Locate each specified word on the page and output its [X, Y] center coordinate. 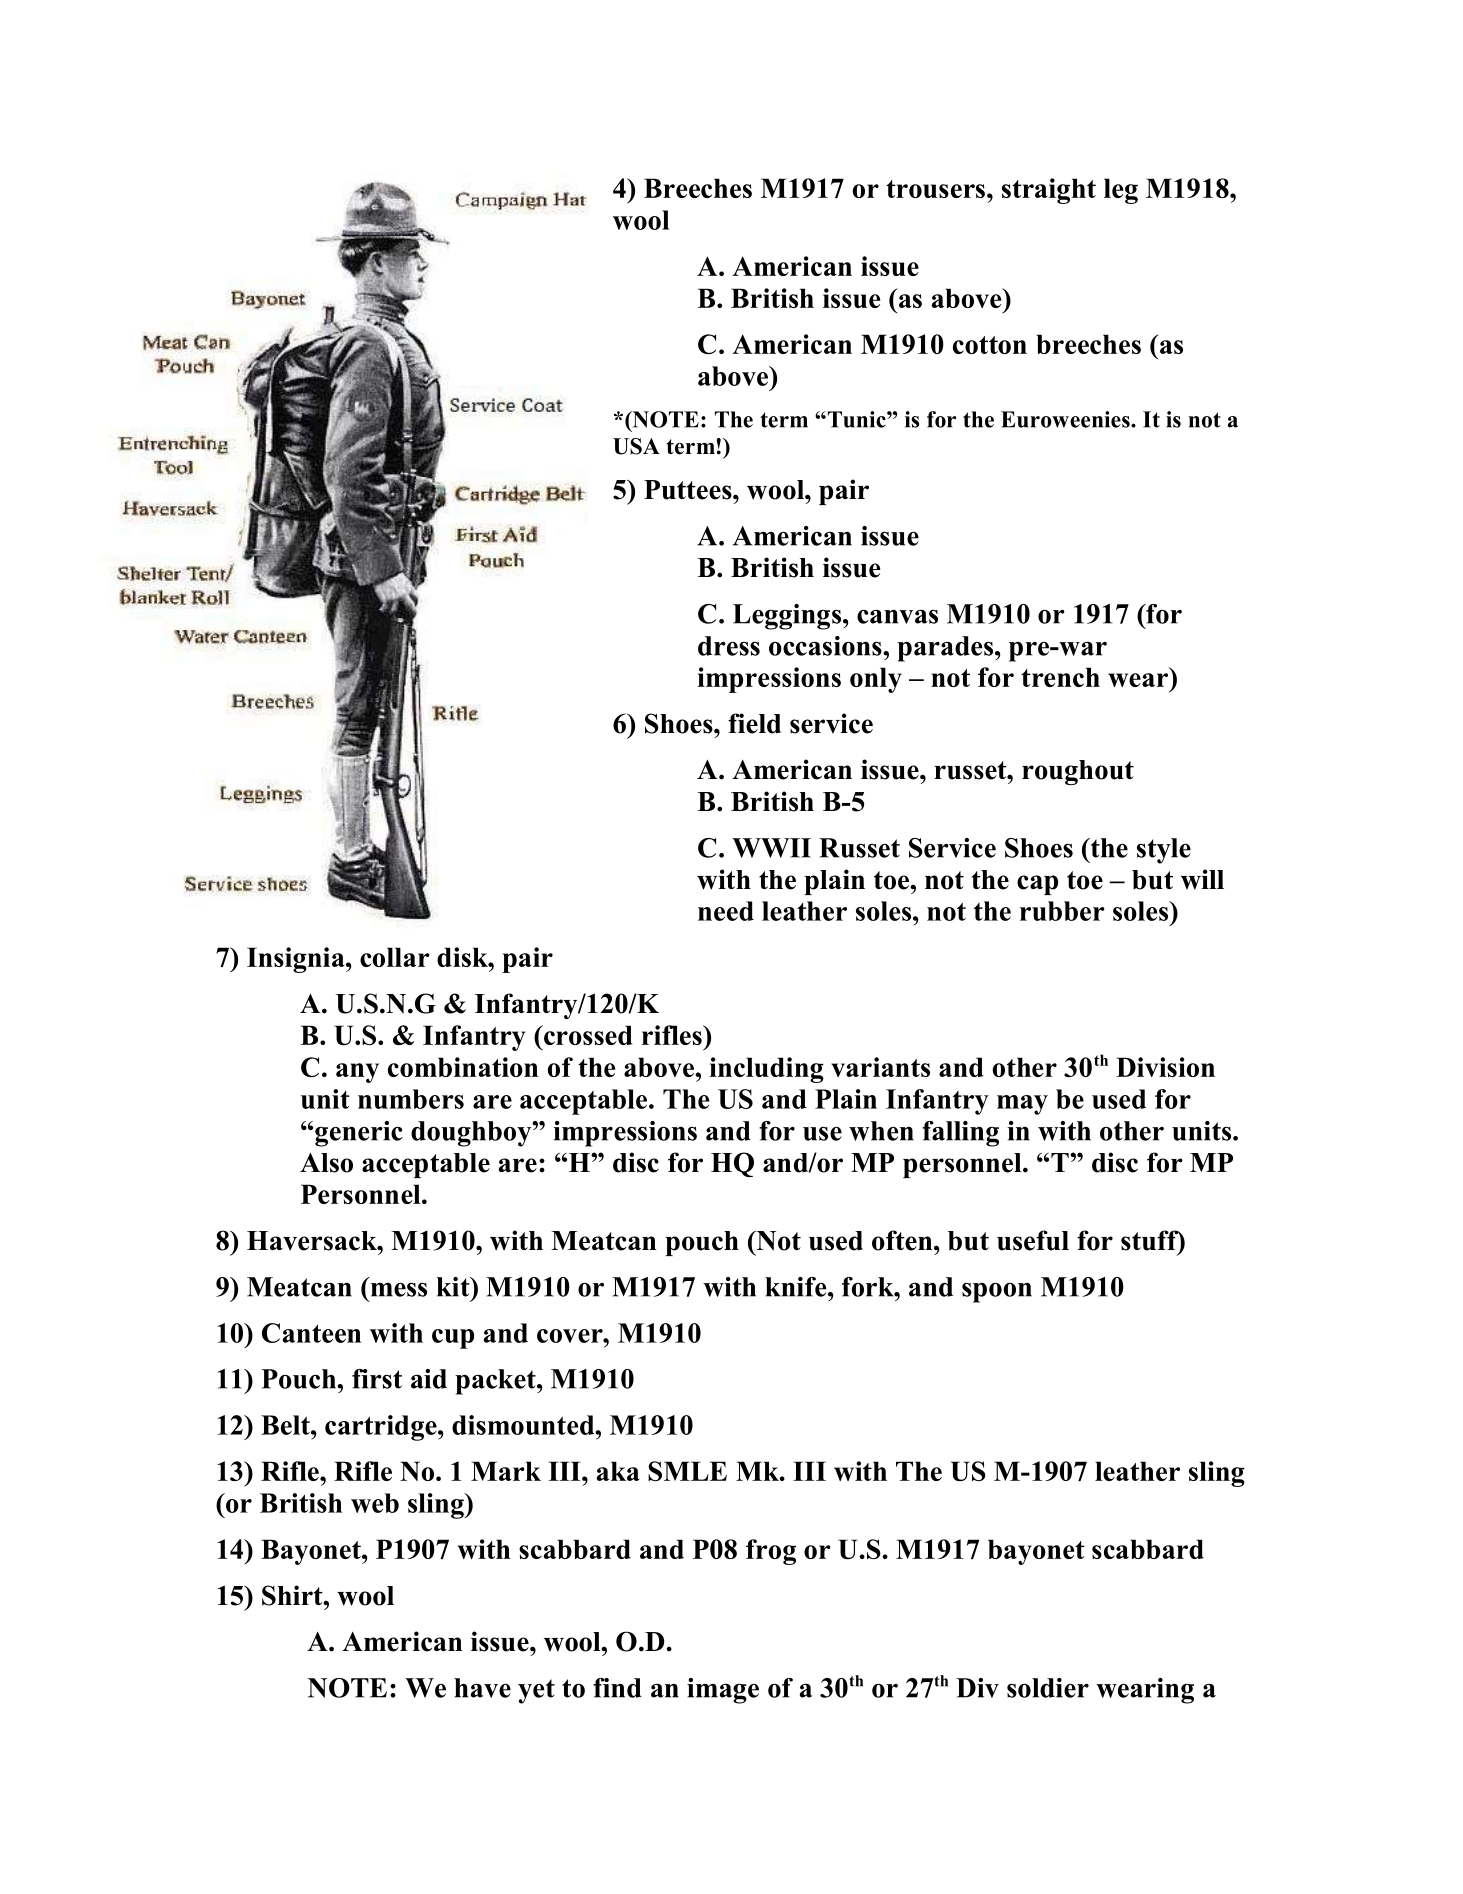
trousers [935, 189]
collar [395, 957]
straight [1049, 191]
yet [536, 1691]
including [766, 1070]
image [723, 1691]
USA [636, 446]
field [754, 723]
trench [1060, 677]
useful [1033, 1240]
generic [359, 1134]
